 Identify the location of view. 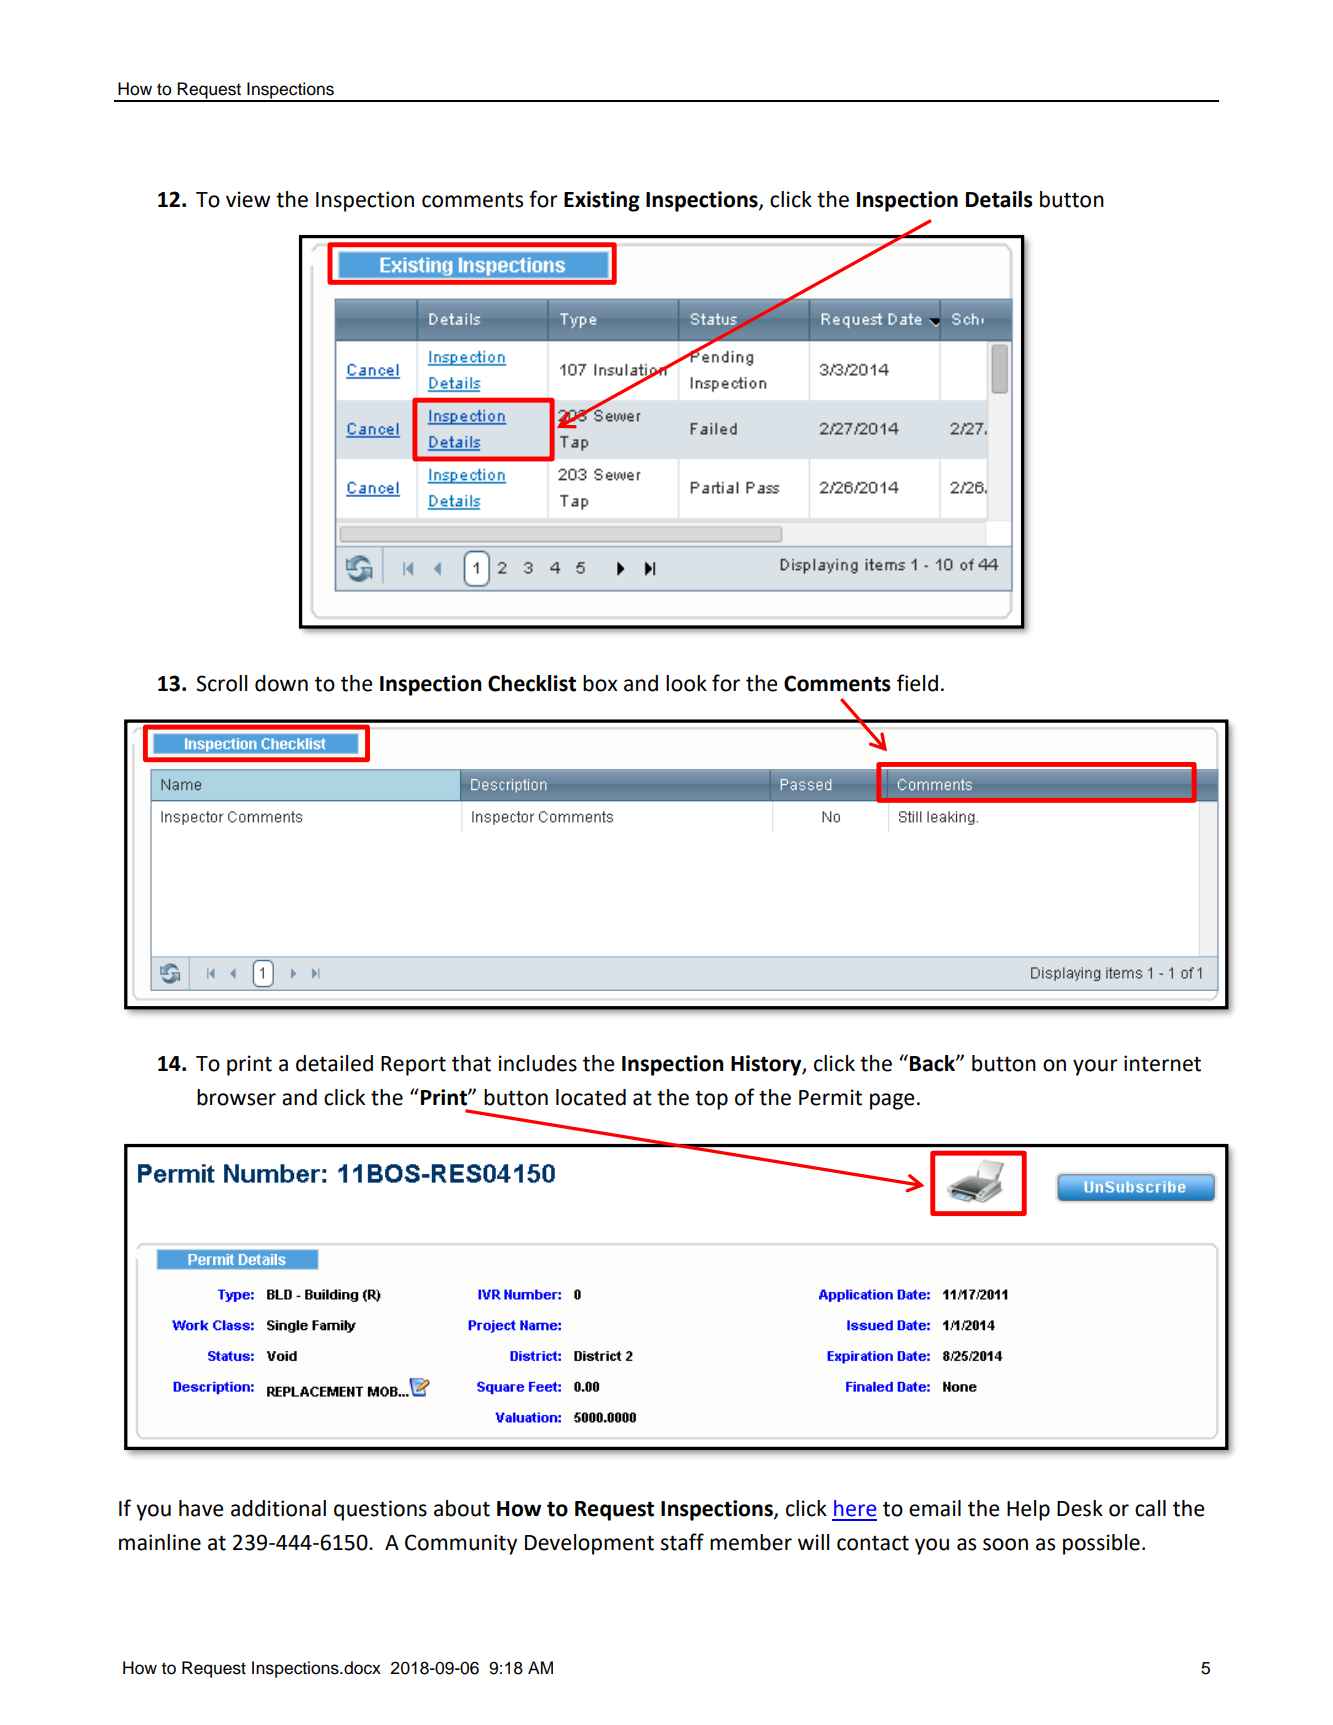
(248, 199).
